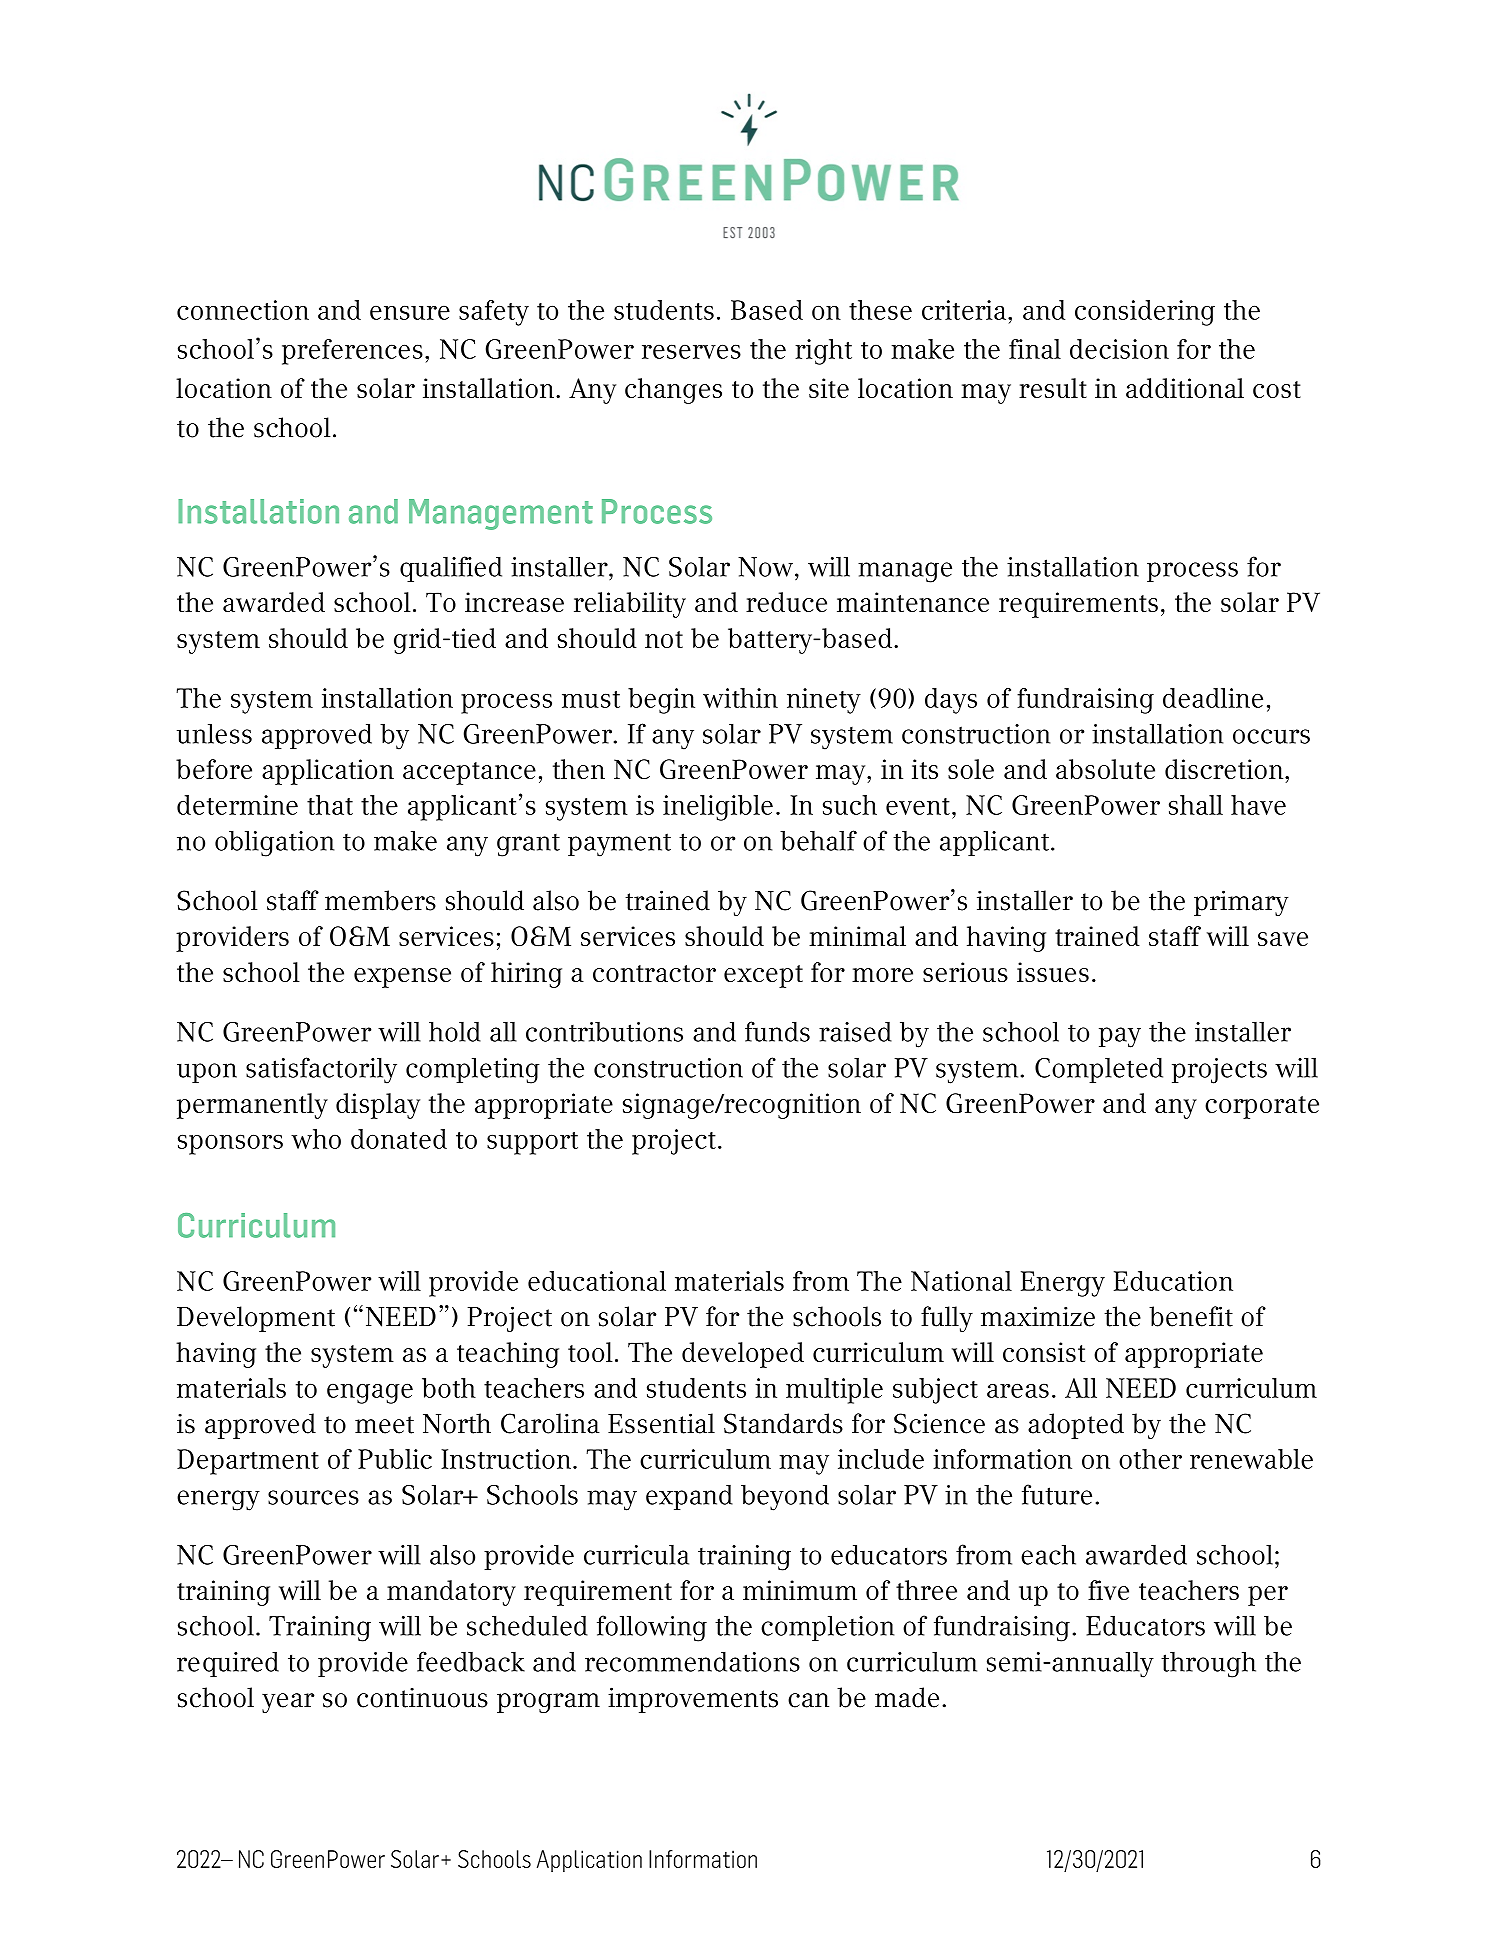 This image has width=1498, height=1939. What do you see at coordinates (352, 352) in the image?
I see `preferences` at bounding box center [352, 352].
